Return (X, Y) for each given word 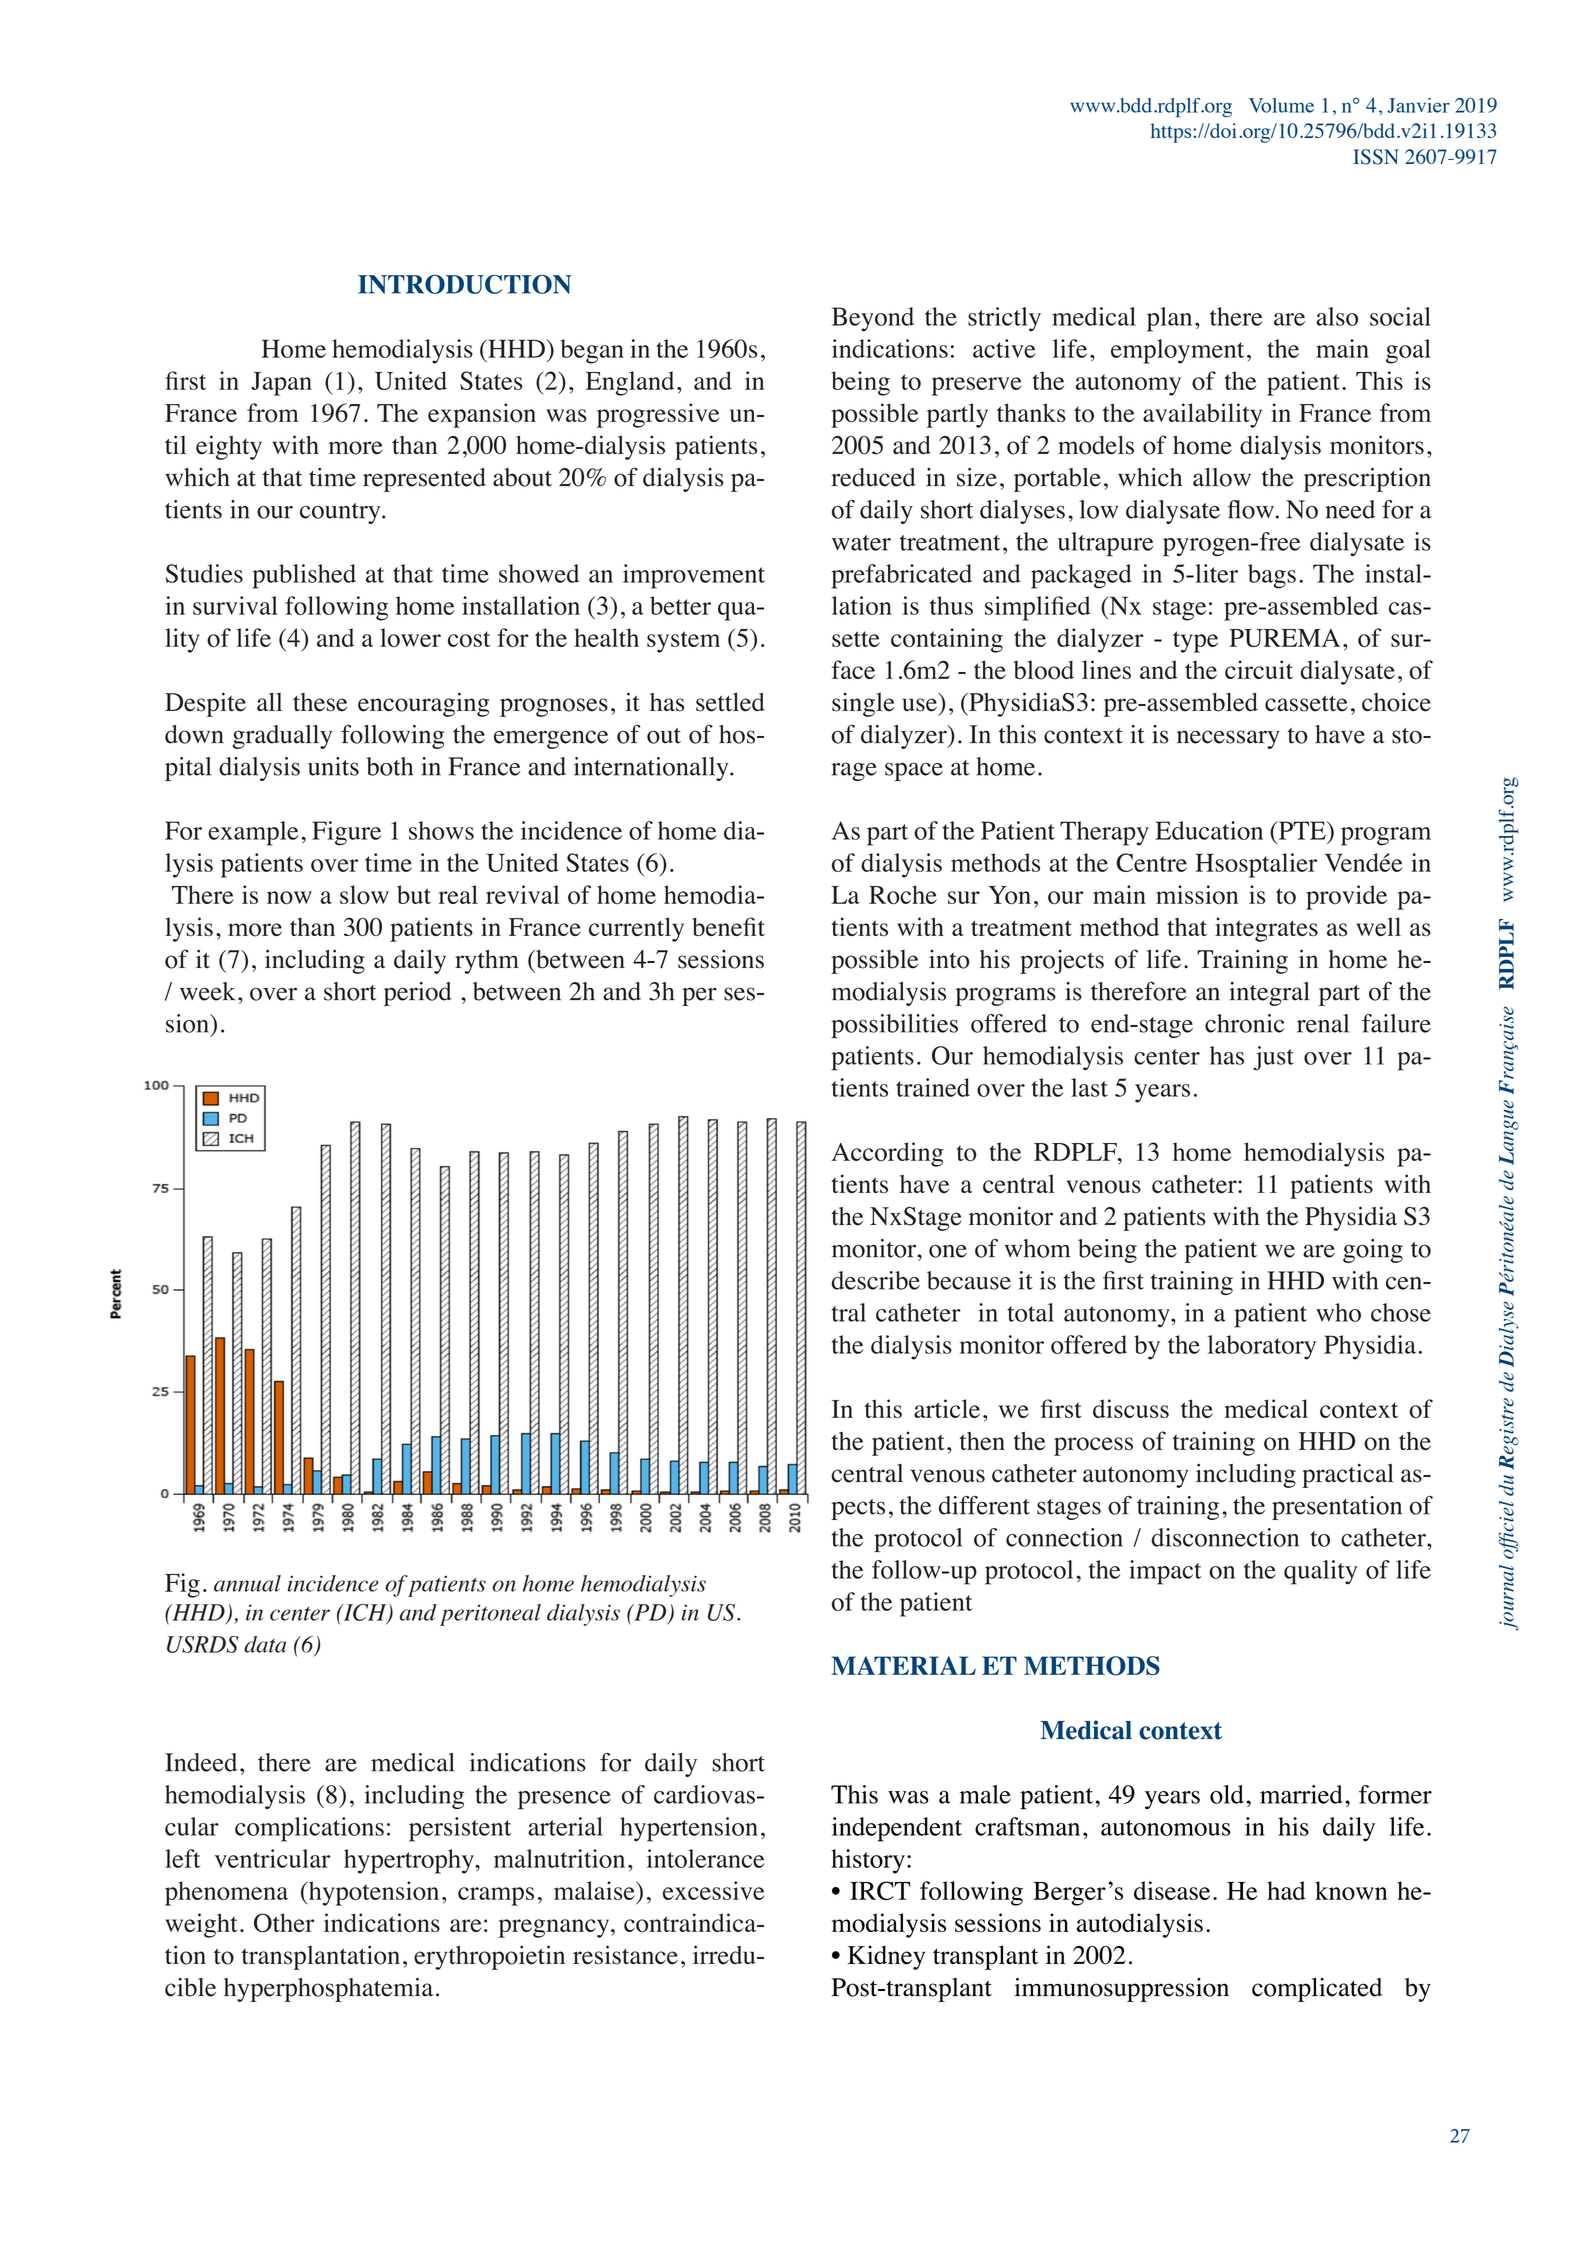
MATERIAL (903, 1665)
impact (1165, 1572)
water (861, 543)
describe (875, 1280)
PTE (1302, 830)
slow (364, 895)
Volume (1281, 105)
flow (1251, 509)
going (1373, 1251)
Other (284, 1923)
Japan (281, 384)
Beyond (873, 319)
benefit (728, 926)
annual (247, 1583)
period (418, 994)
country (341, 513)
